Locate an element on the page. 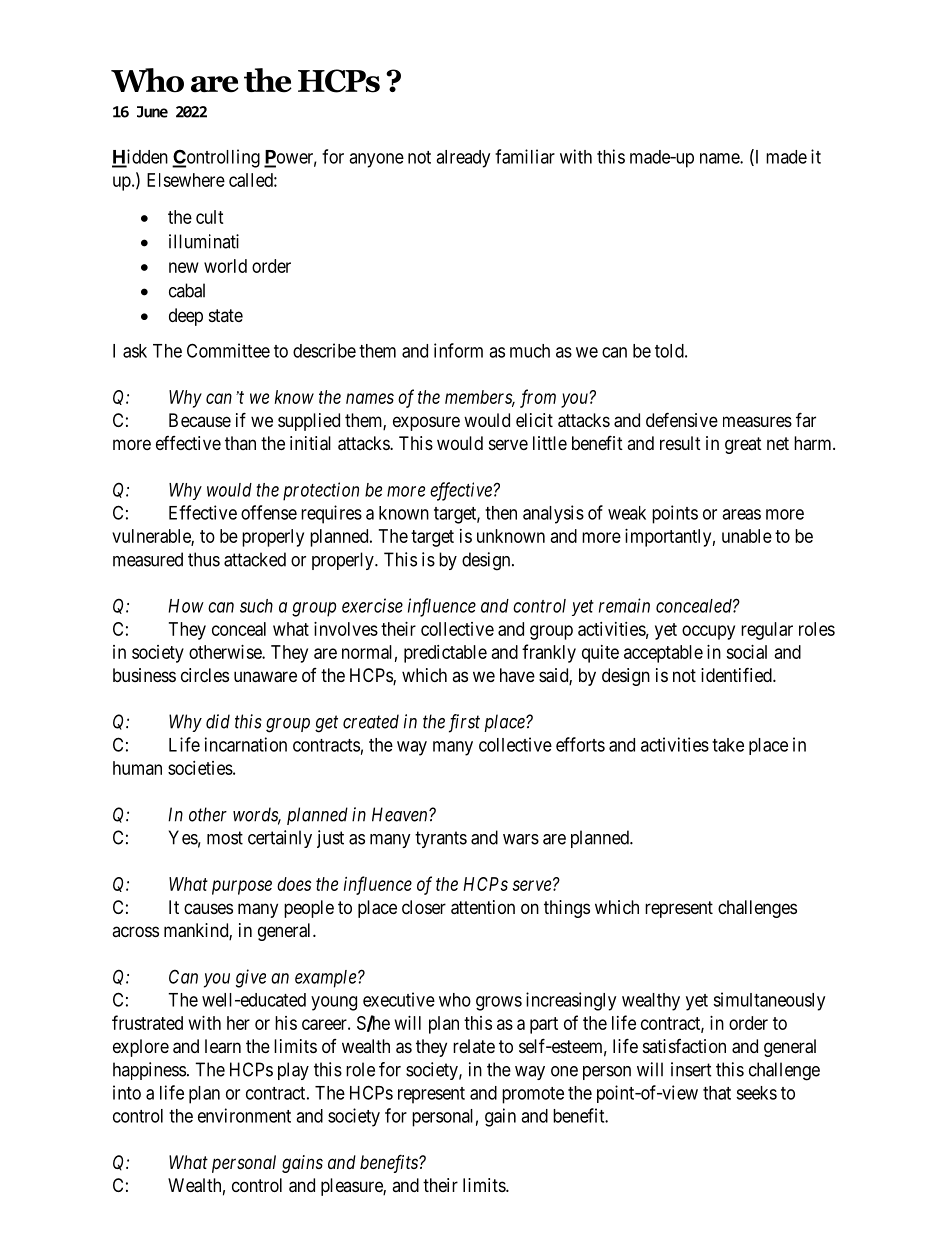 The width and height of the document is (952, 1233). already is located at coordinates (463, 159).
